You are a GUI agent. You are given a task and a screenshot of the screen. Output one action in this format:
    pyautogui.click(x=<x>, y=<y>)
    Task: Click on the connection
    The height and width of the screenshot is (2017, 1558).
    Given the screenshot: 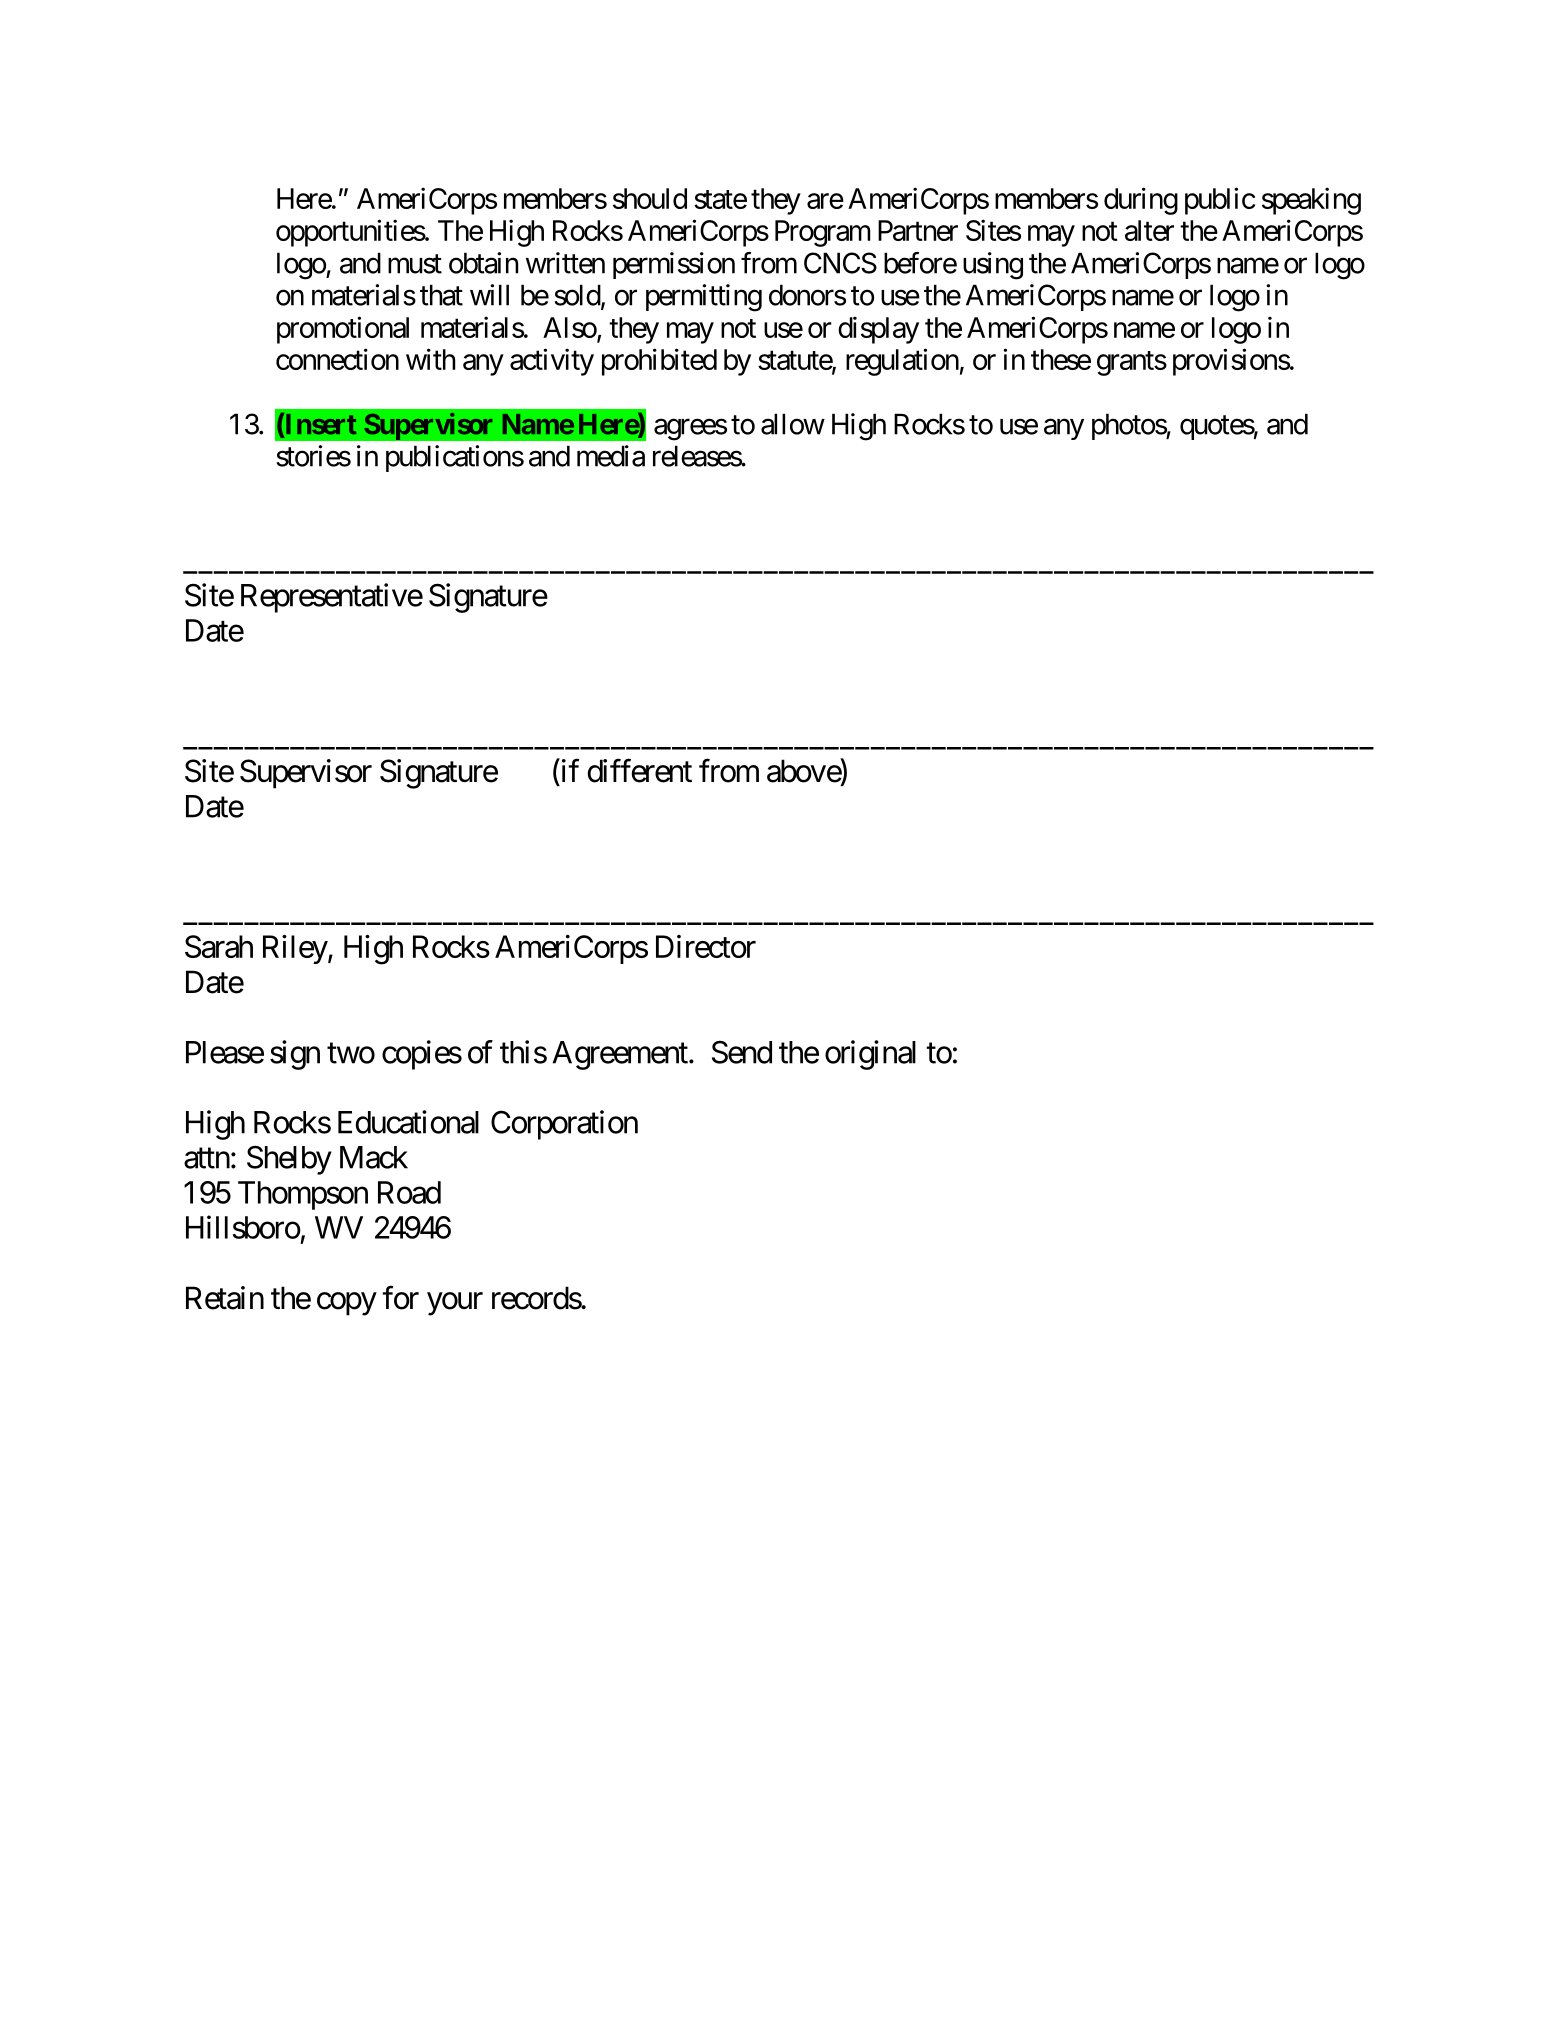 What is the action you would take?
    pyautogui.click(x=337, y=359)
